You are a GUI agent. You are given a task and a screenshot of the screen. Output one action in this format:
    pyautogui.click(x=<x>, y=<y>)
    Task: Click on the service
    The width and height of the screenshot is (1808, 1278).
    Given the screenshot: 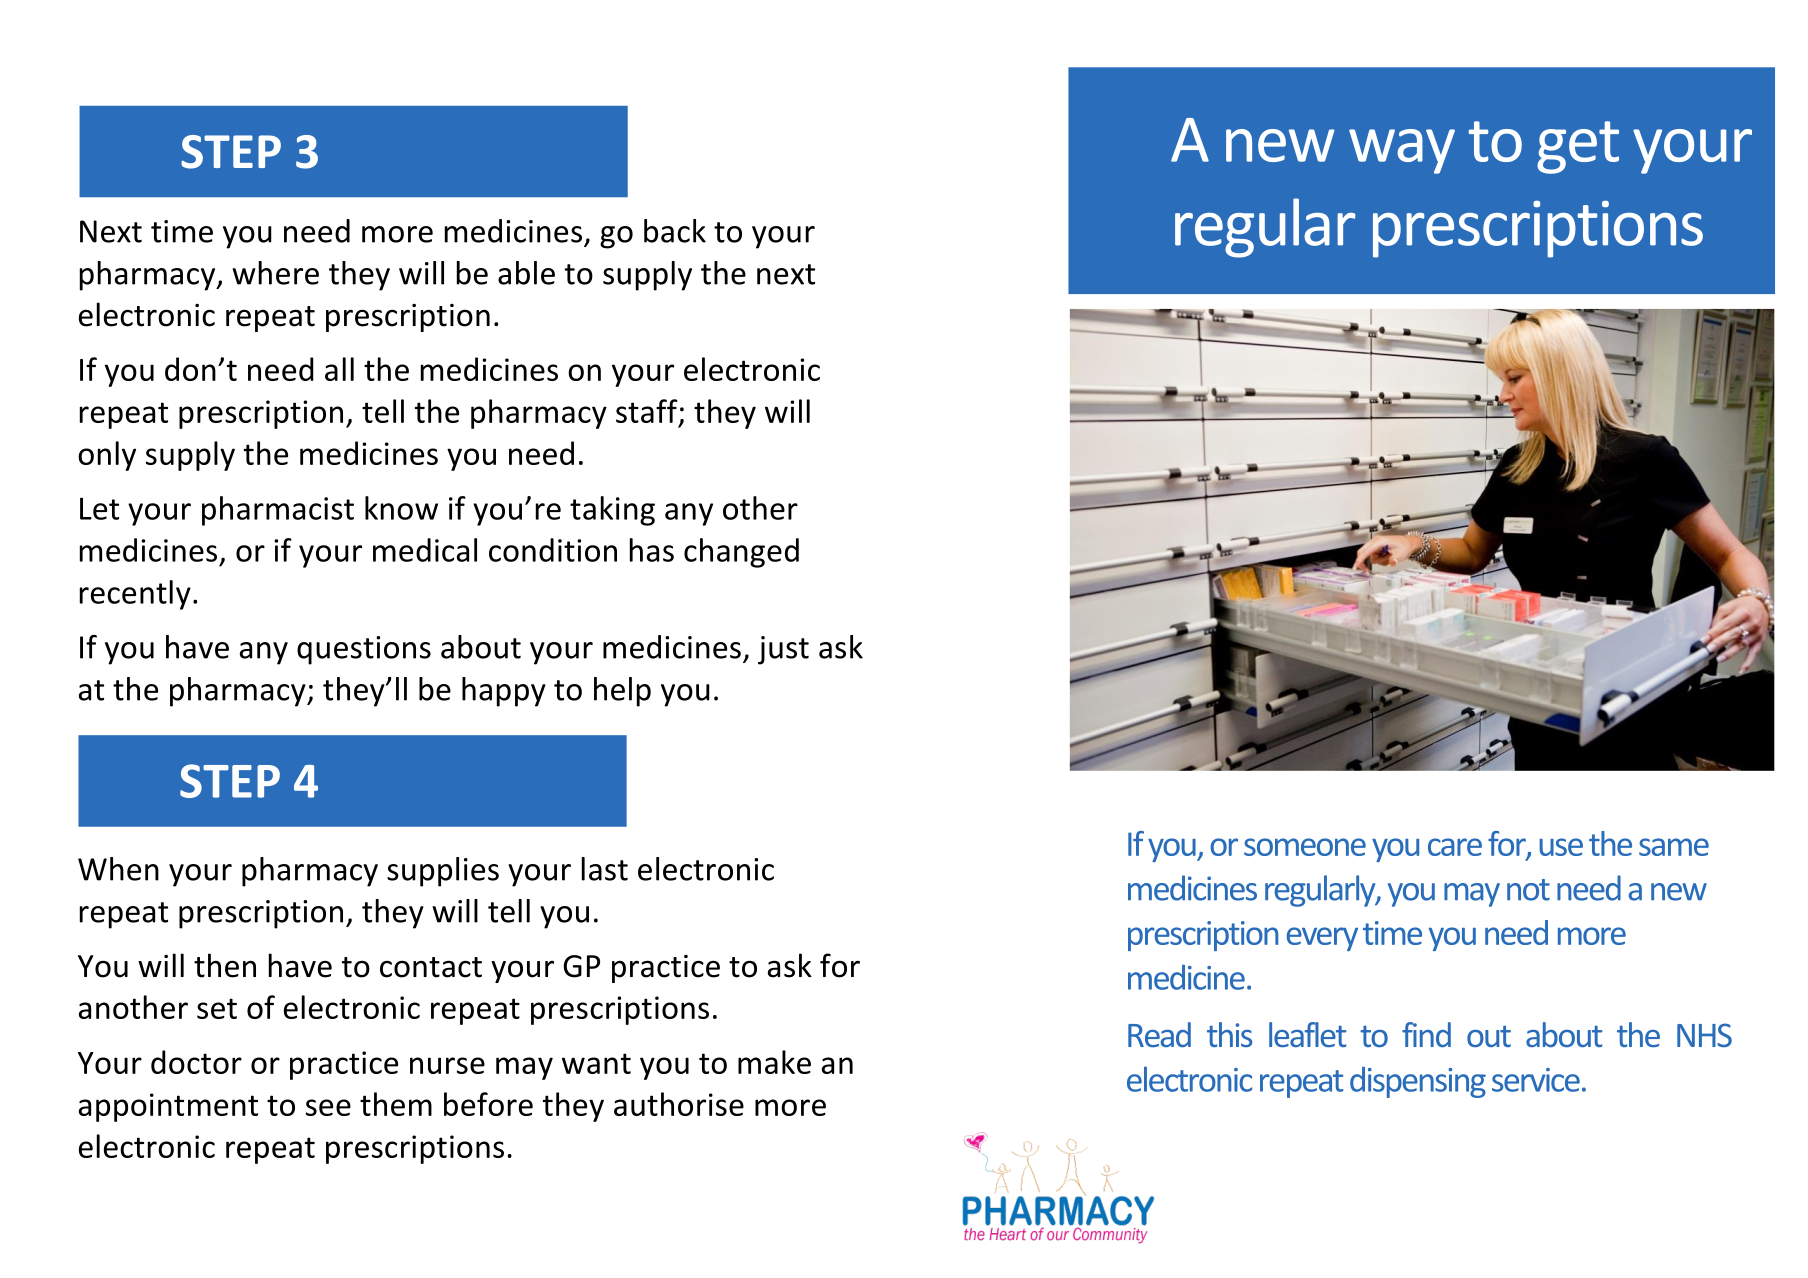 What is the action you would take?
    pyautogui.click(x=1536, y=1080)
